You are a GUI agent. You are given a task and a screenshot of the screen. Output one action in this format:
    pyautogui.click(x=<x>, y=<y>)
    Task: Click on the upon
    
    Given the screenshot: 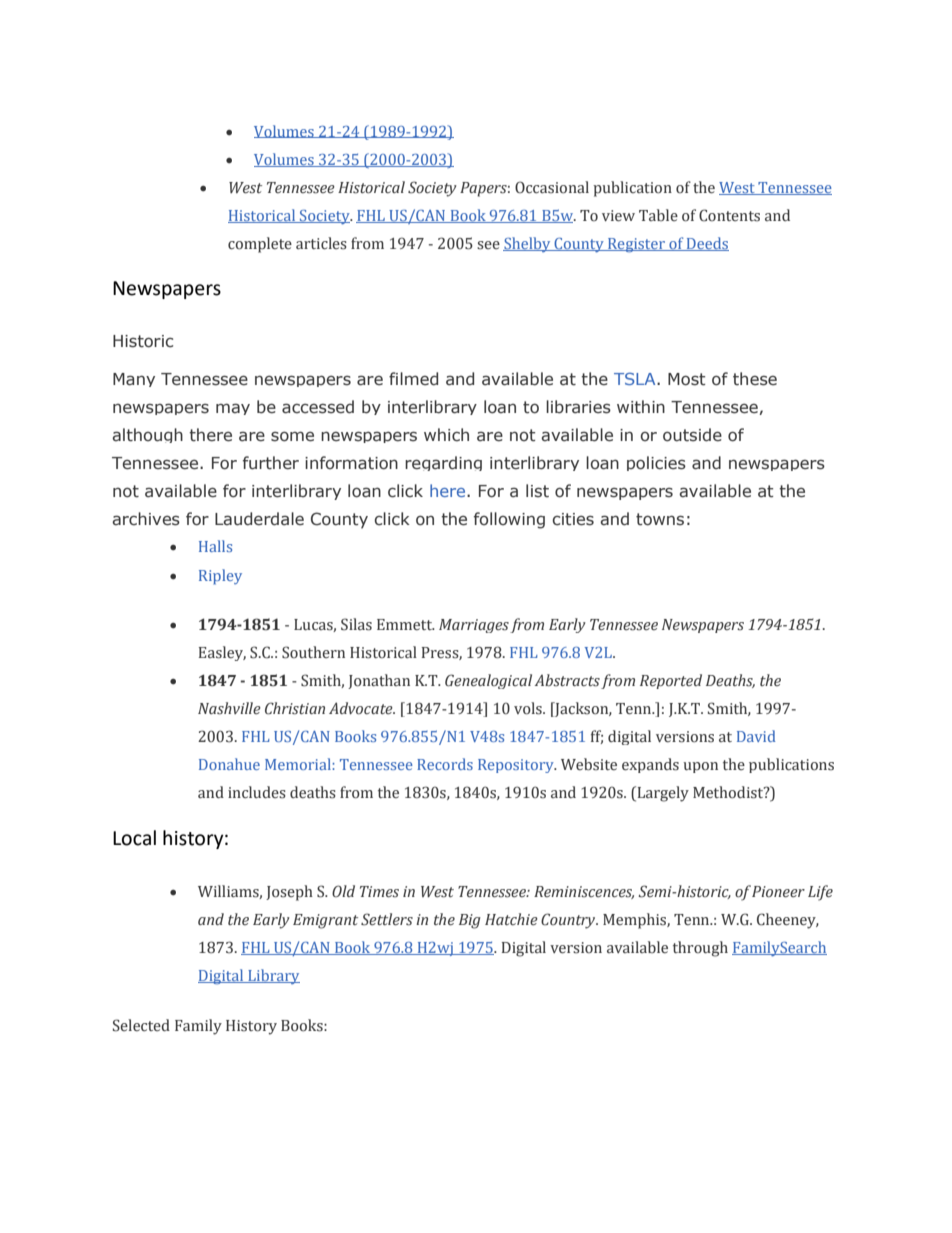 What is the action you would take?
    pyautogui.click(x=700, y=767)
